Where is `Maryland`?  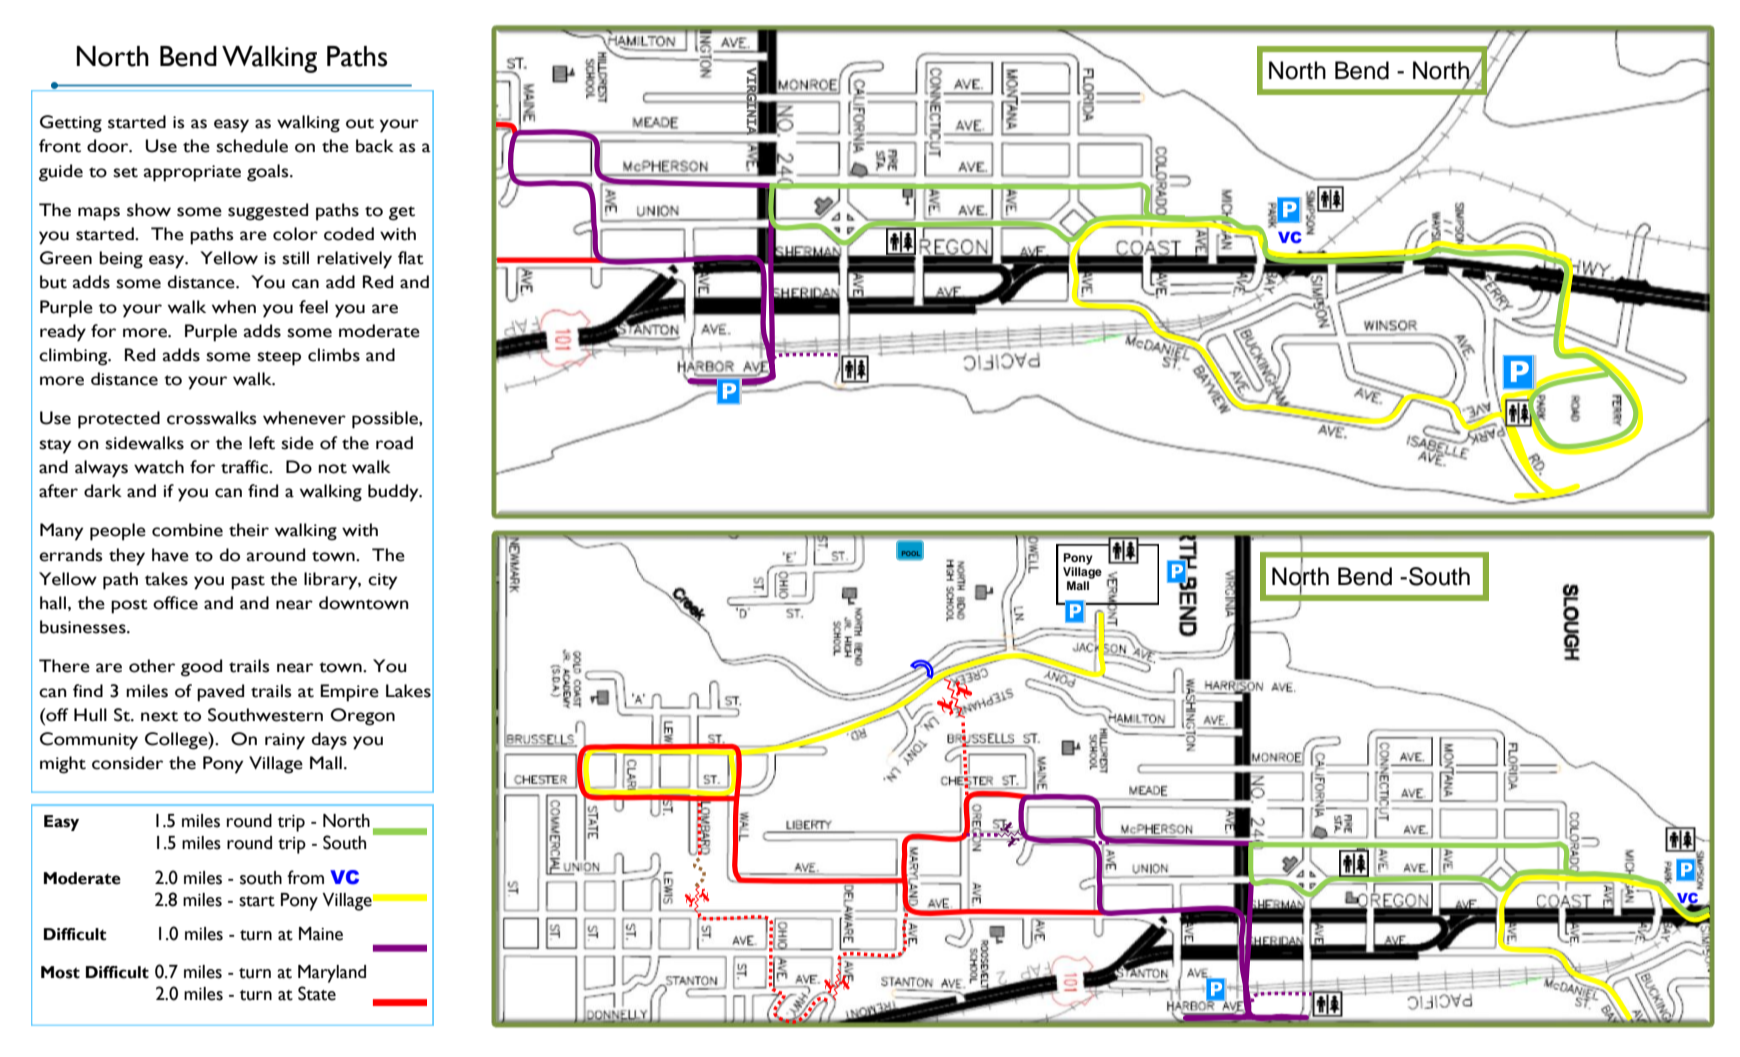 Maryland is located at coordinates (332, 974).
